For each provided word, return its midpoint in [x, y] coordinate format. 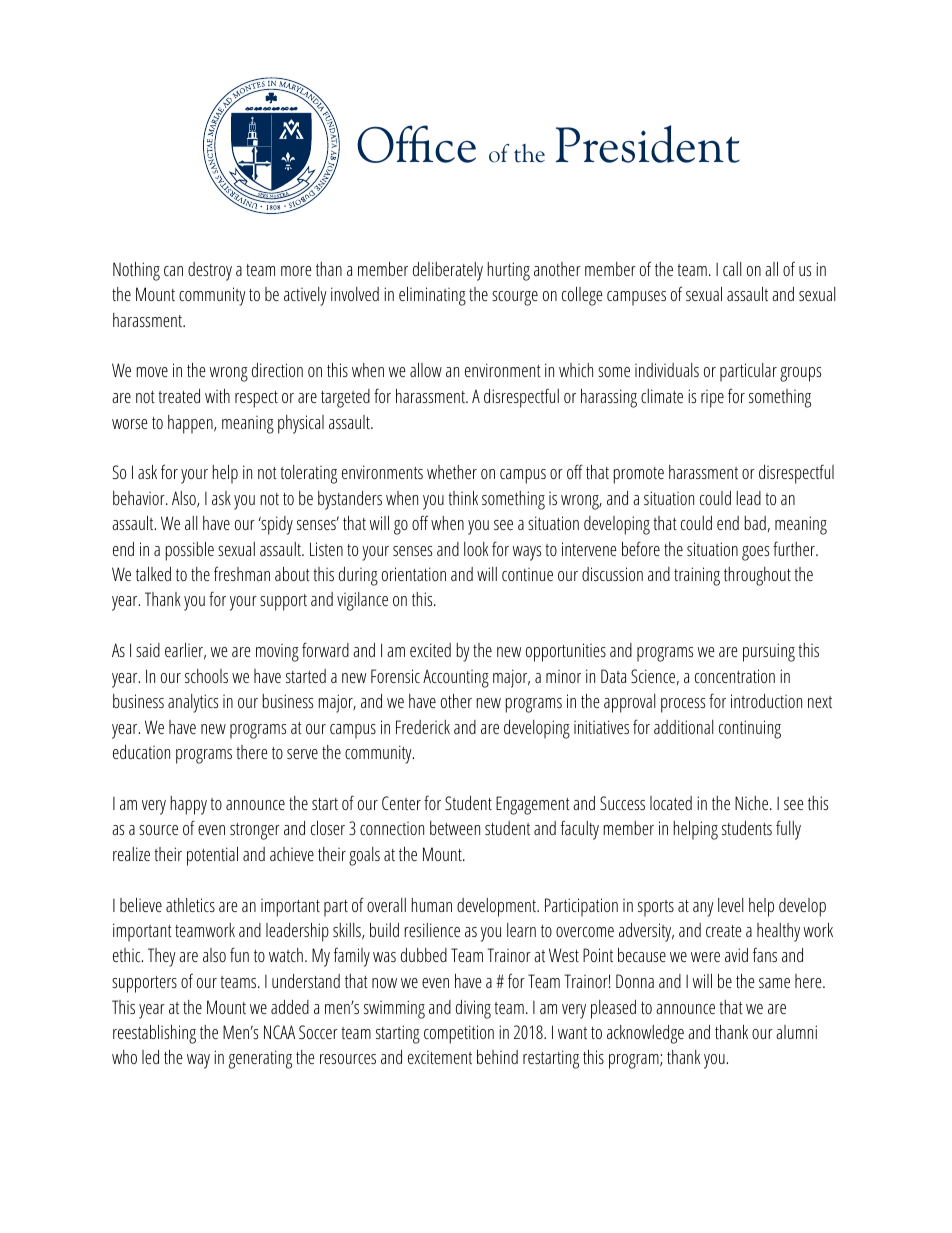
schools [206, 676]
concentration [735, 676]
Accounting [456, 678]
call [732, 269]
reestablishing [154, 1034]
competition [459, 1034]
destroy [210, 271]
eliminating [432, 296]
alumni [796, 1032]
